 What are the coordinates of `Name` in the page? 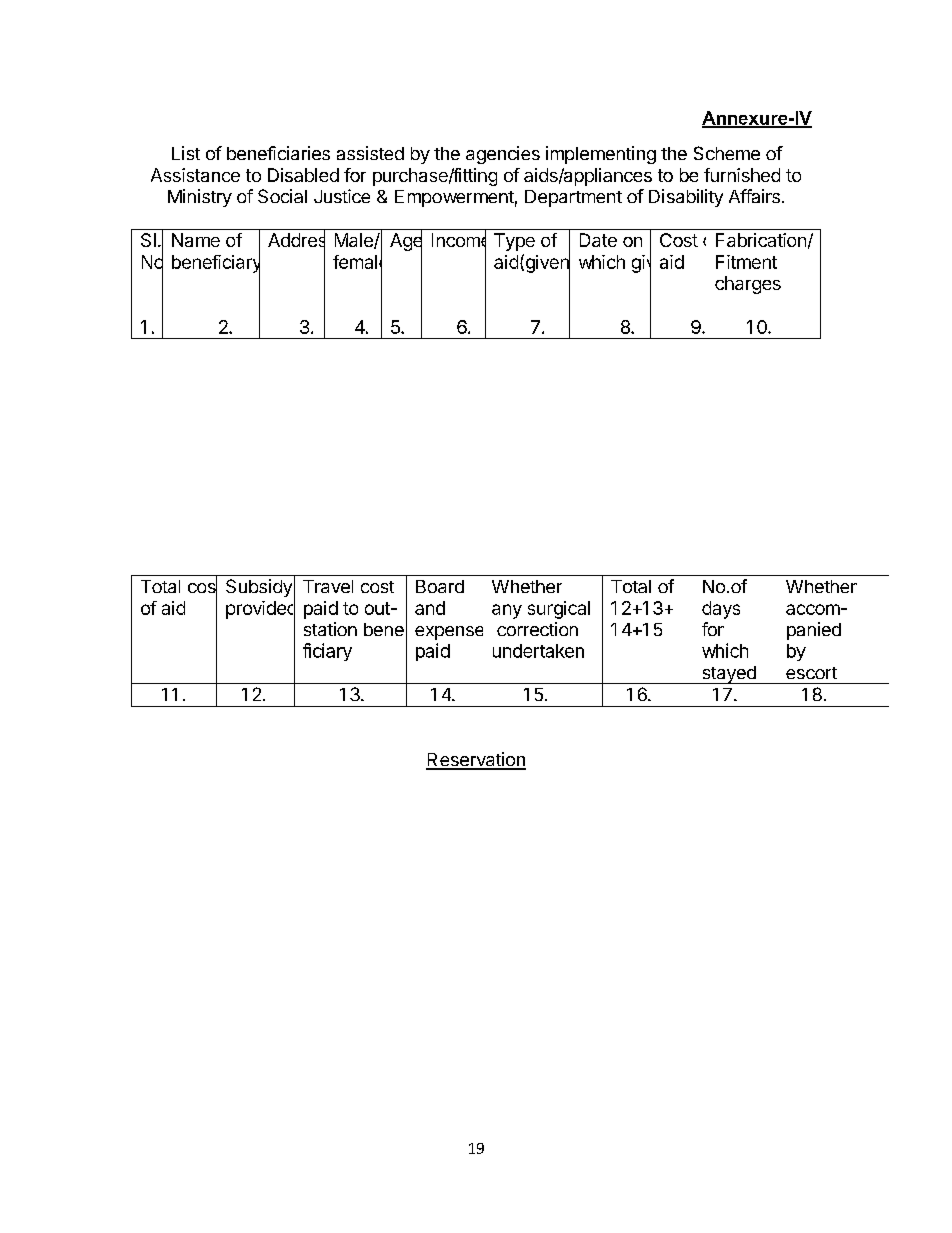 It's located at (196, 240).
